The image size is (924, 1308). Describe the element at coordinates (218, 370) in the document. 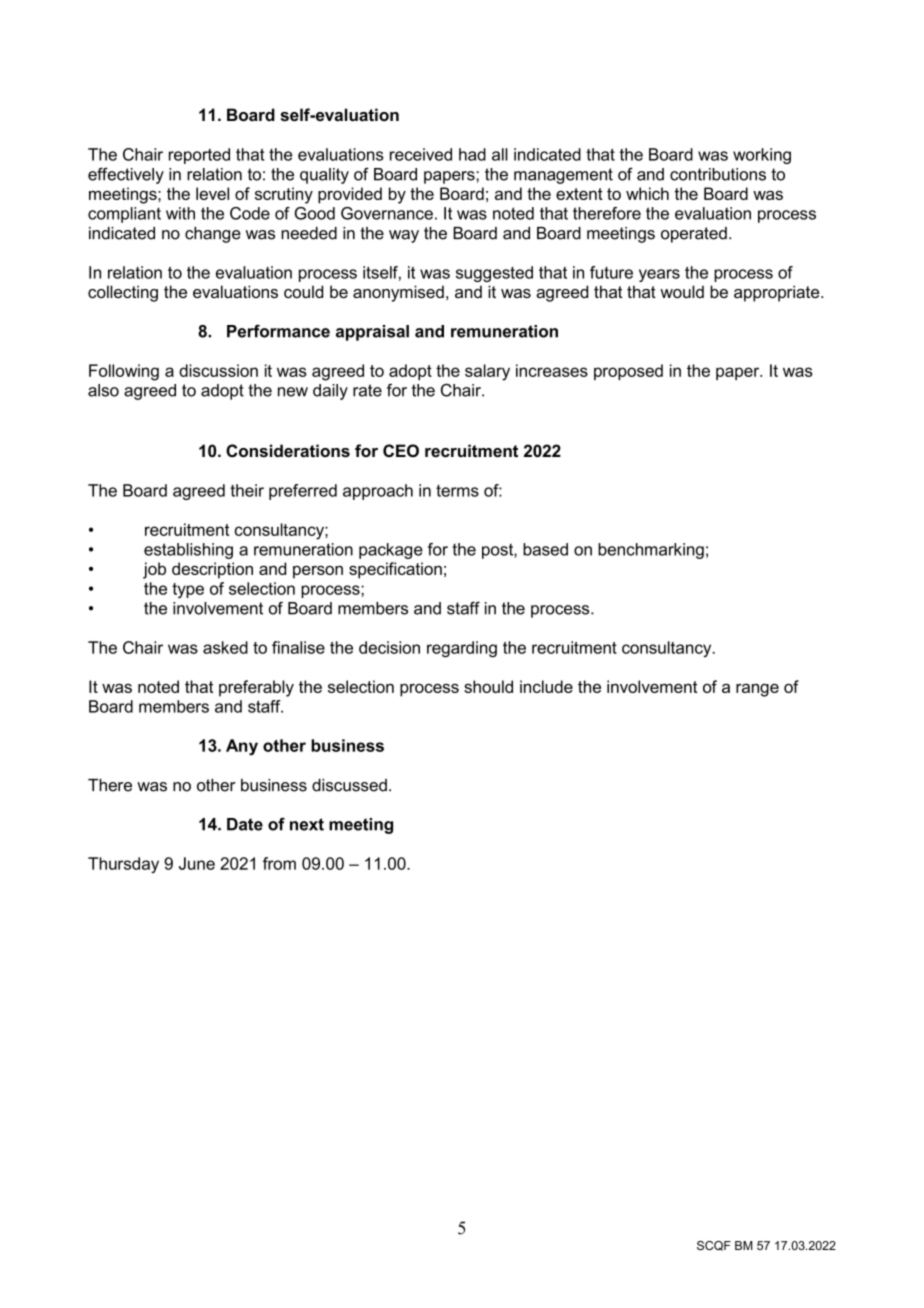

I see `discussion` at that location.
